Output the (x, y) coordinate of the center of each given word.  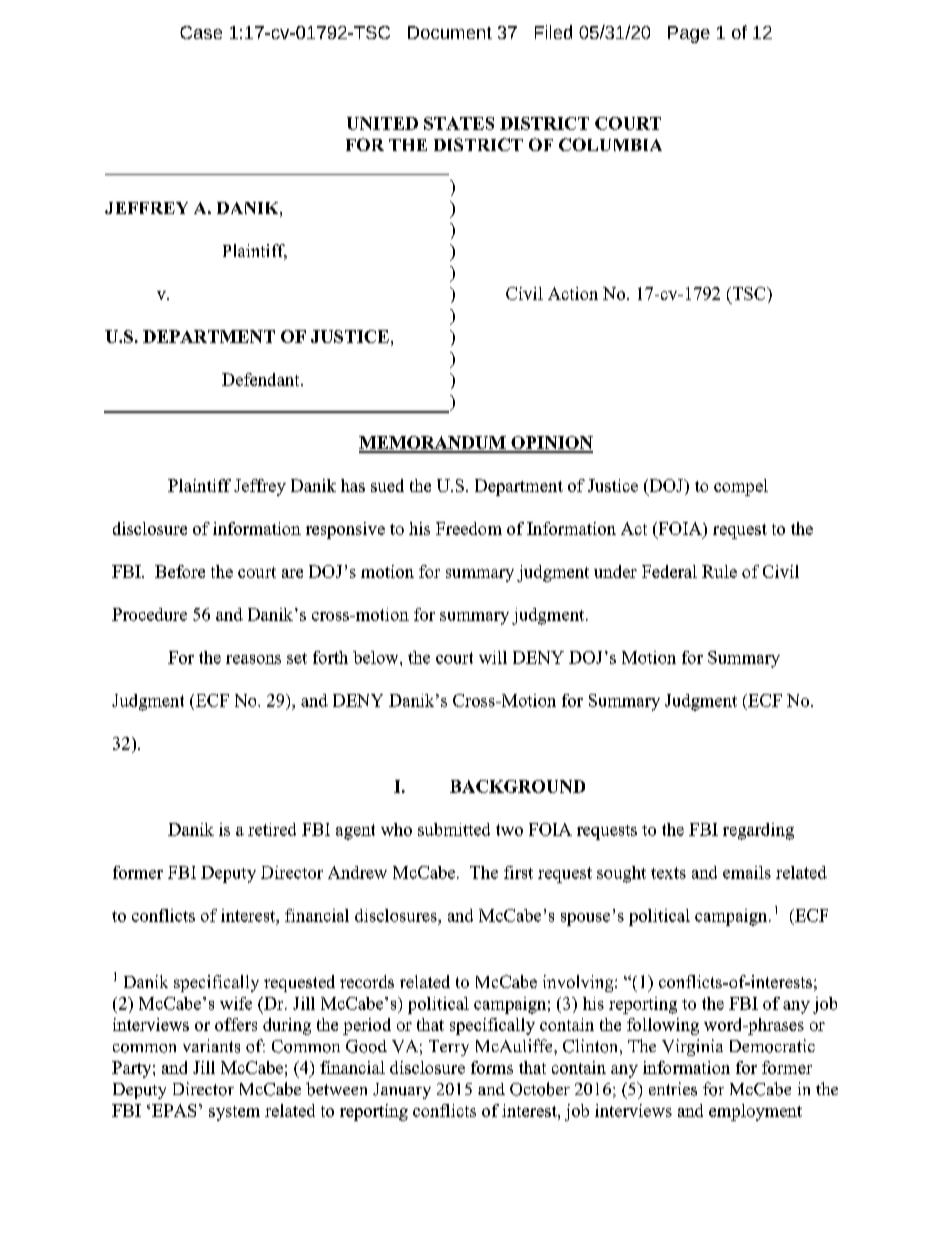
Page (689, 34)
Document (450, 32)
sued (387, 485)
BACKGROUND (517, 786)
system (234, 1113)
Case (201, 32)
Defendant (262, 379)
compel (741, 487)
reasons (253, 659)
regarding (758, 831)
